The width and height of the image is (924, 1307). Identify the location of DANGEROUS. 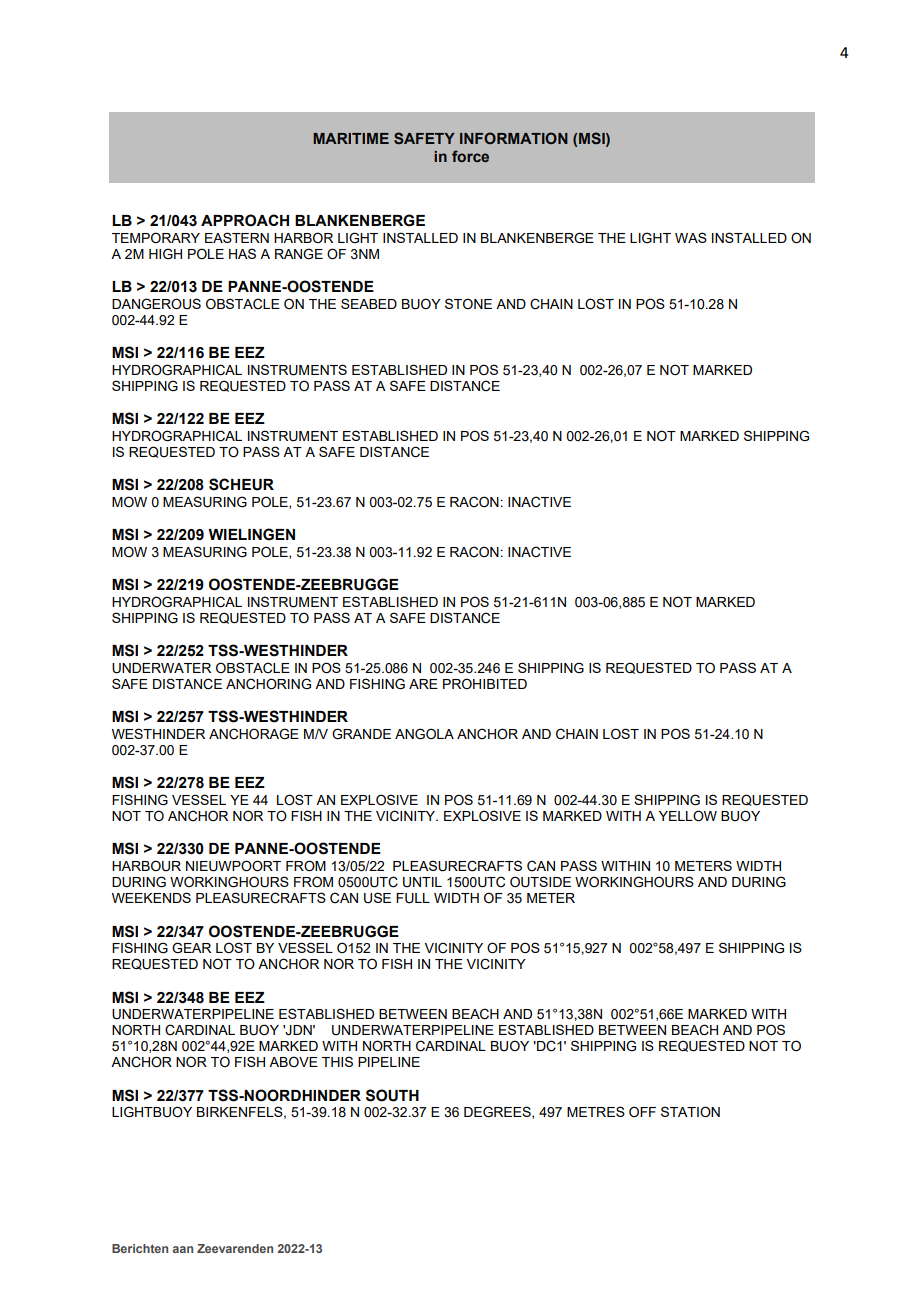
(156, 304).
